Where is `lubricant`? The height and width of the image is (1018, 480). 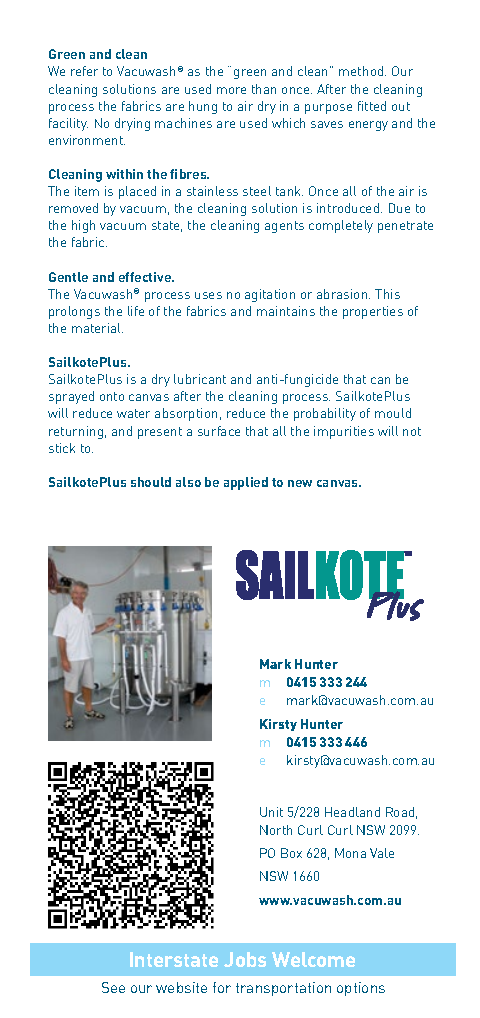 lubricant is located at coordinates (200, 379).
